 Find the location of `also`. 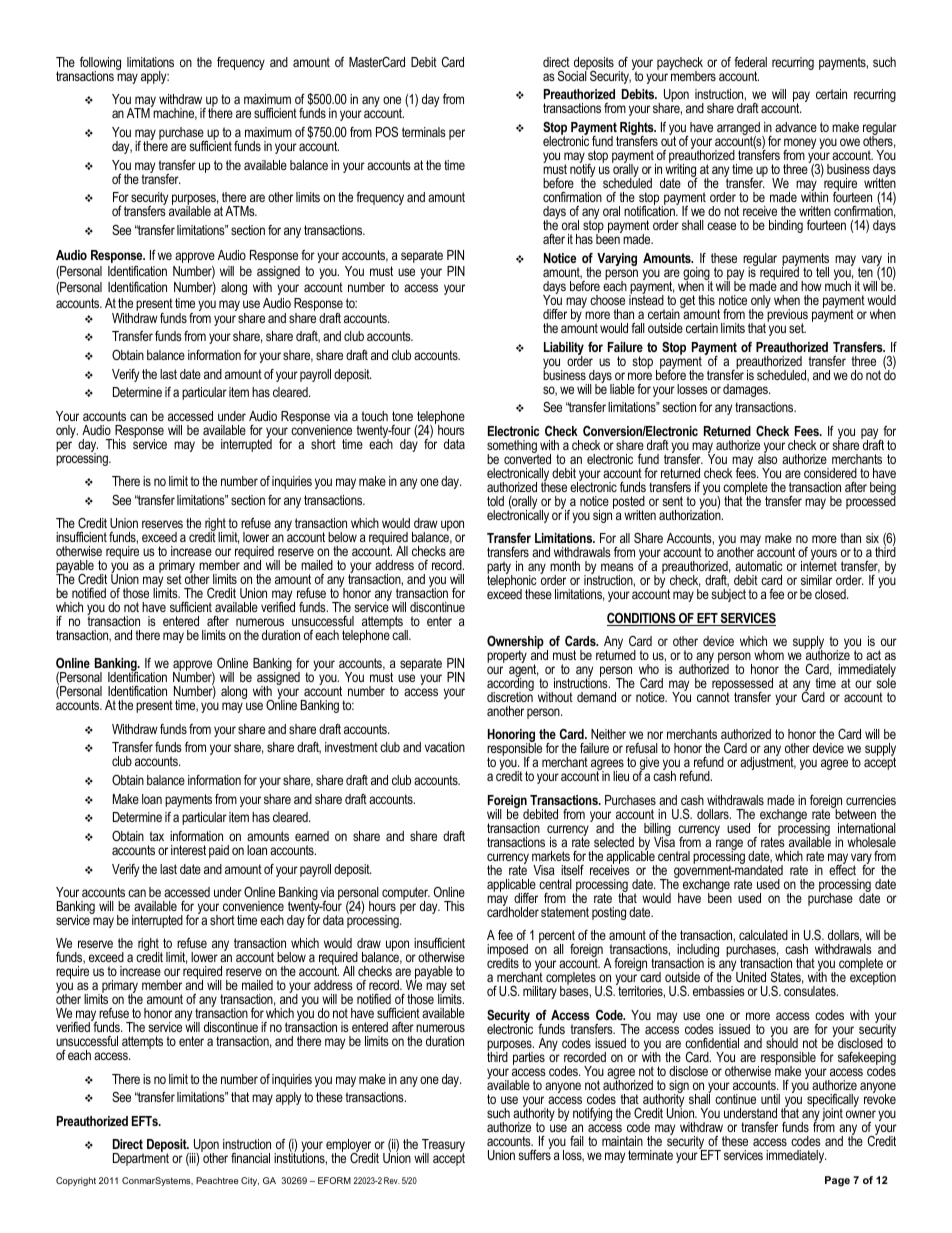

also is located at coordinates (767, 458).
